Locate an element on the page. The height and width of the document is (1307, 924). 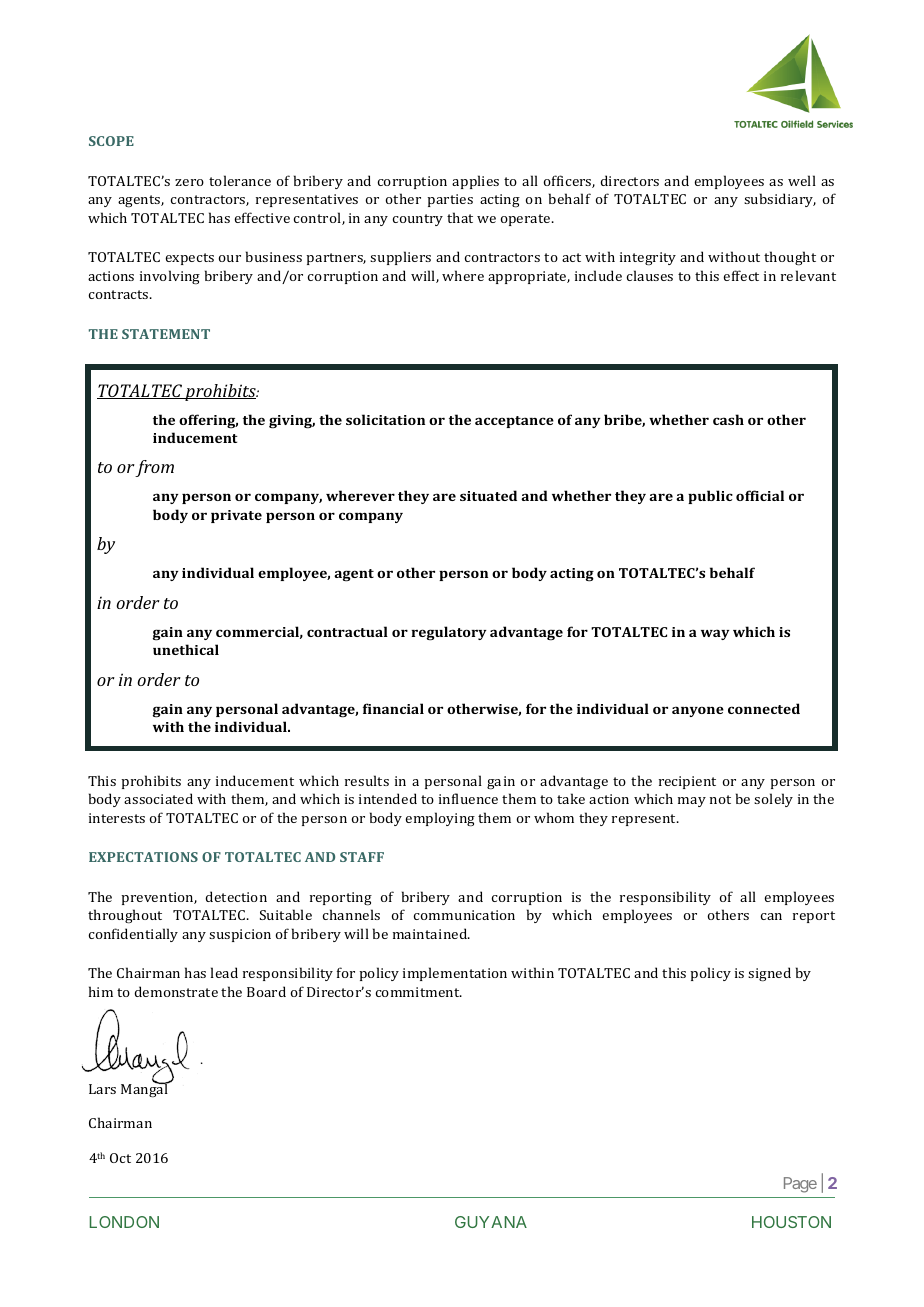
not is located at coordinates (720, 799).
